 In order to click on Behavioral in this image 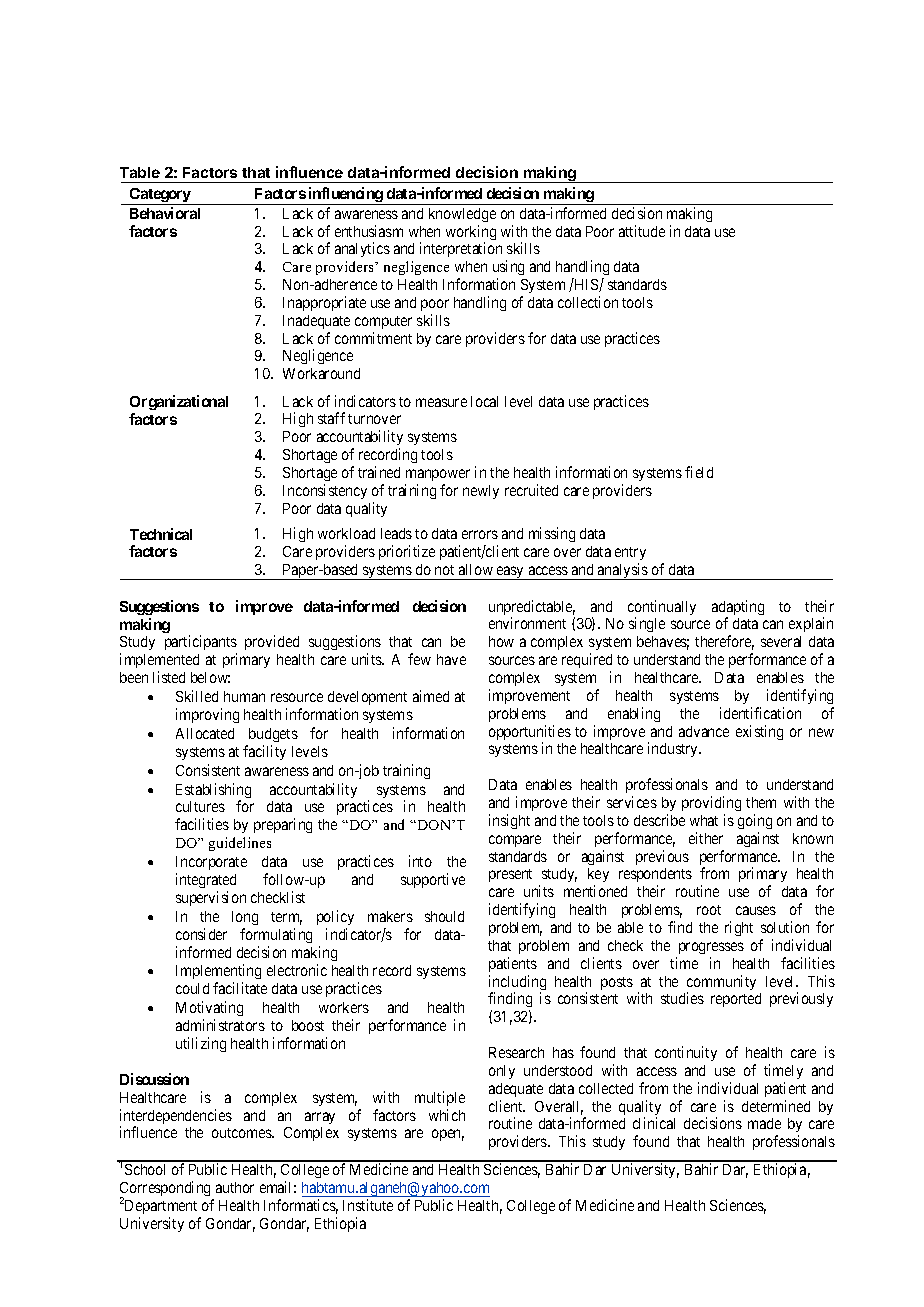, I will do `click(165, 213)`.
